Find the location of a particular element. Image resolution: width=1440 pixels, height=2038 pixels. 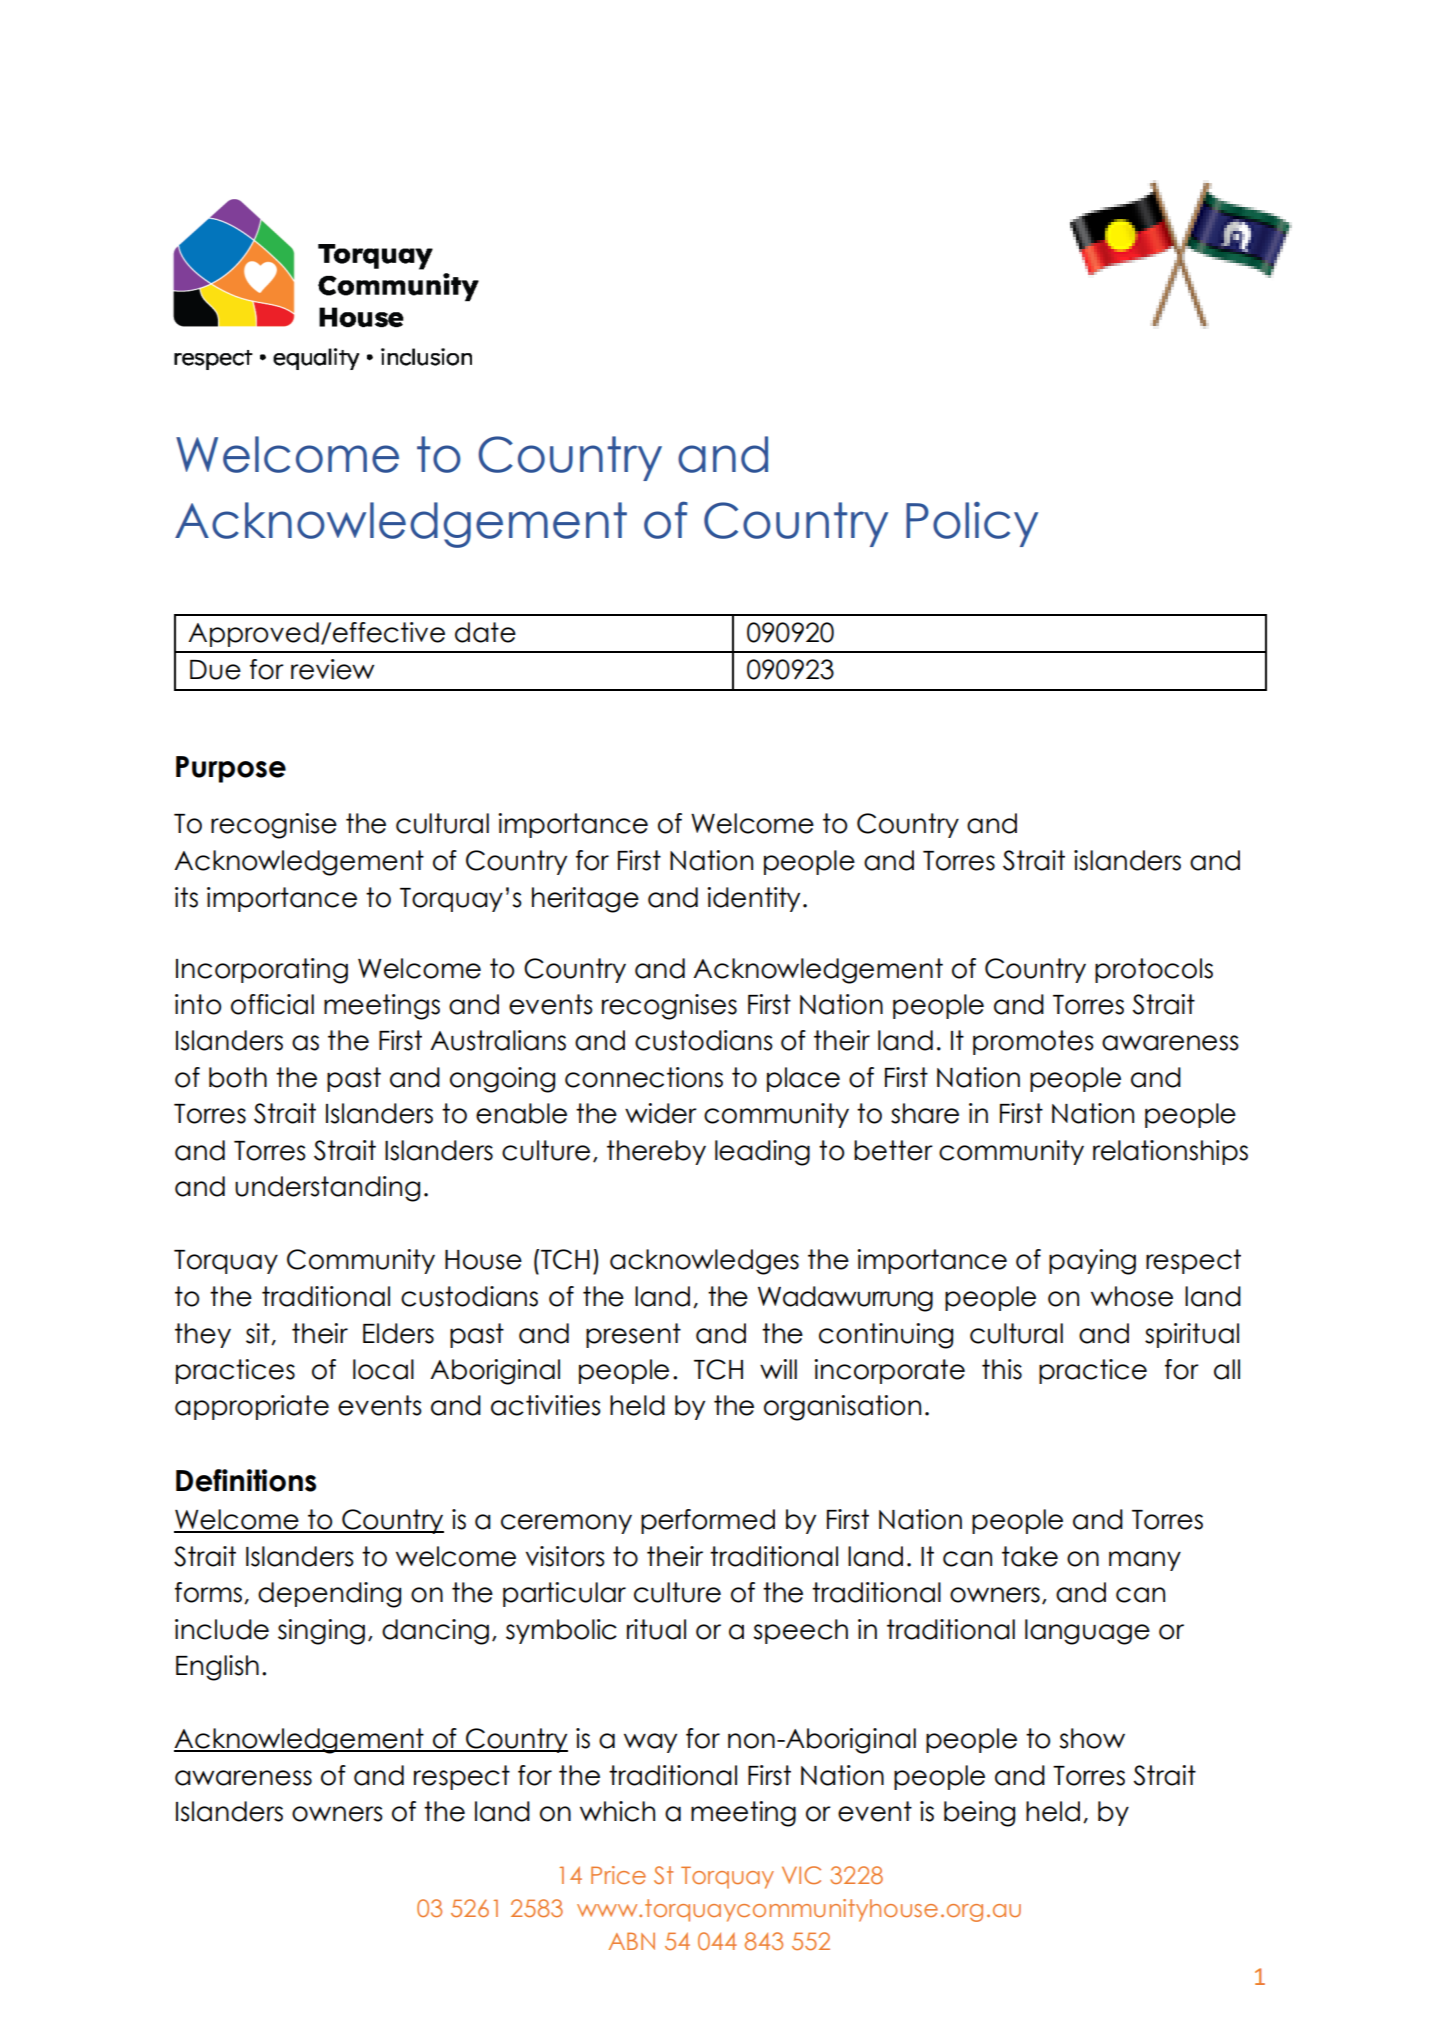

acknowledges is located at coordinates (704, 1262).
